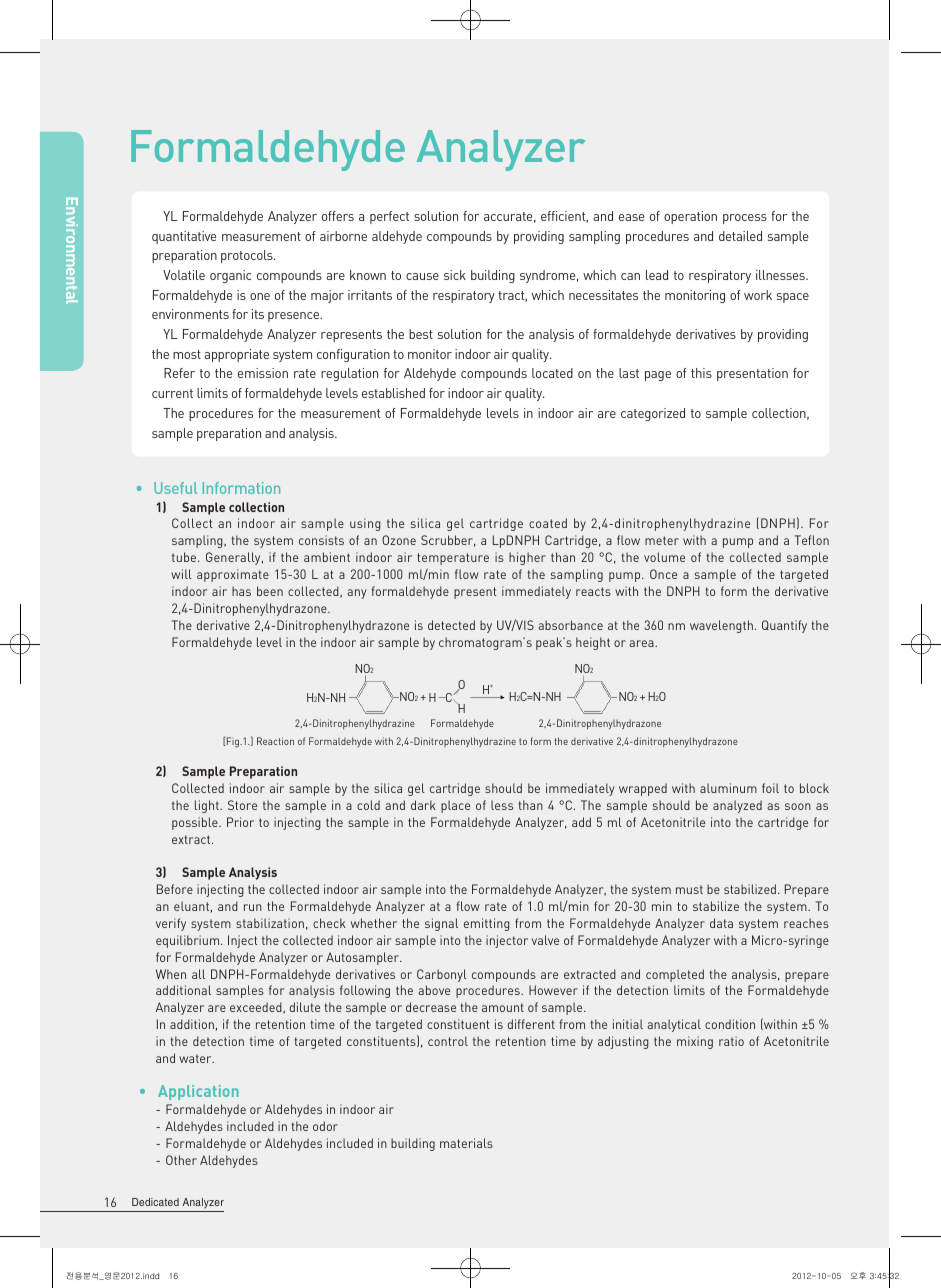  I want to click on detailed, so click(740, 236).
